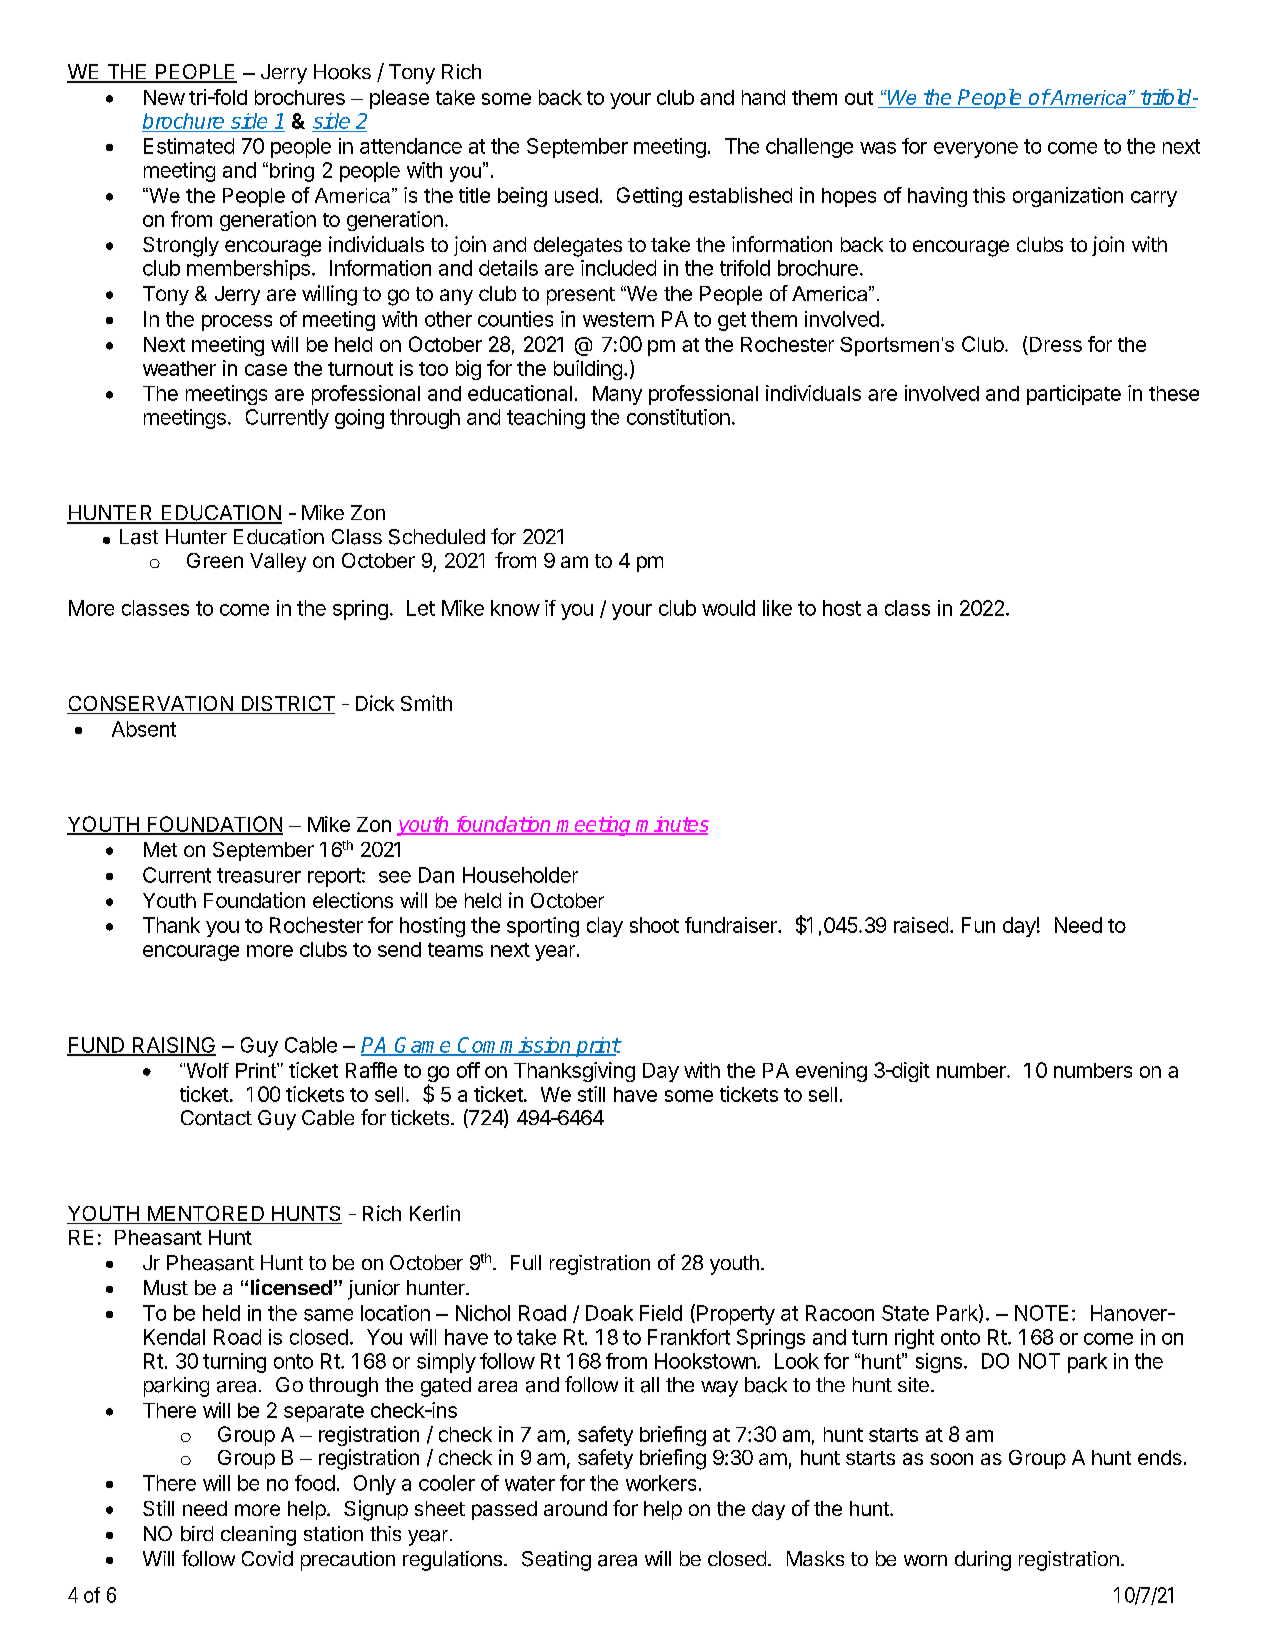 The height and width of the screenshot is (1644, 1270). Describe the element at coordinates (661, 1483) in the screenshot. I see `workers` at that location.
